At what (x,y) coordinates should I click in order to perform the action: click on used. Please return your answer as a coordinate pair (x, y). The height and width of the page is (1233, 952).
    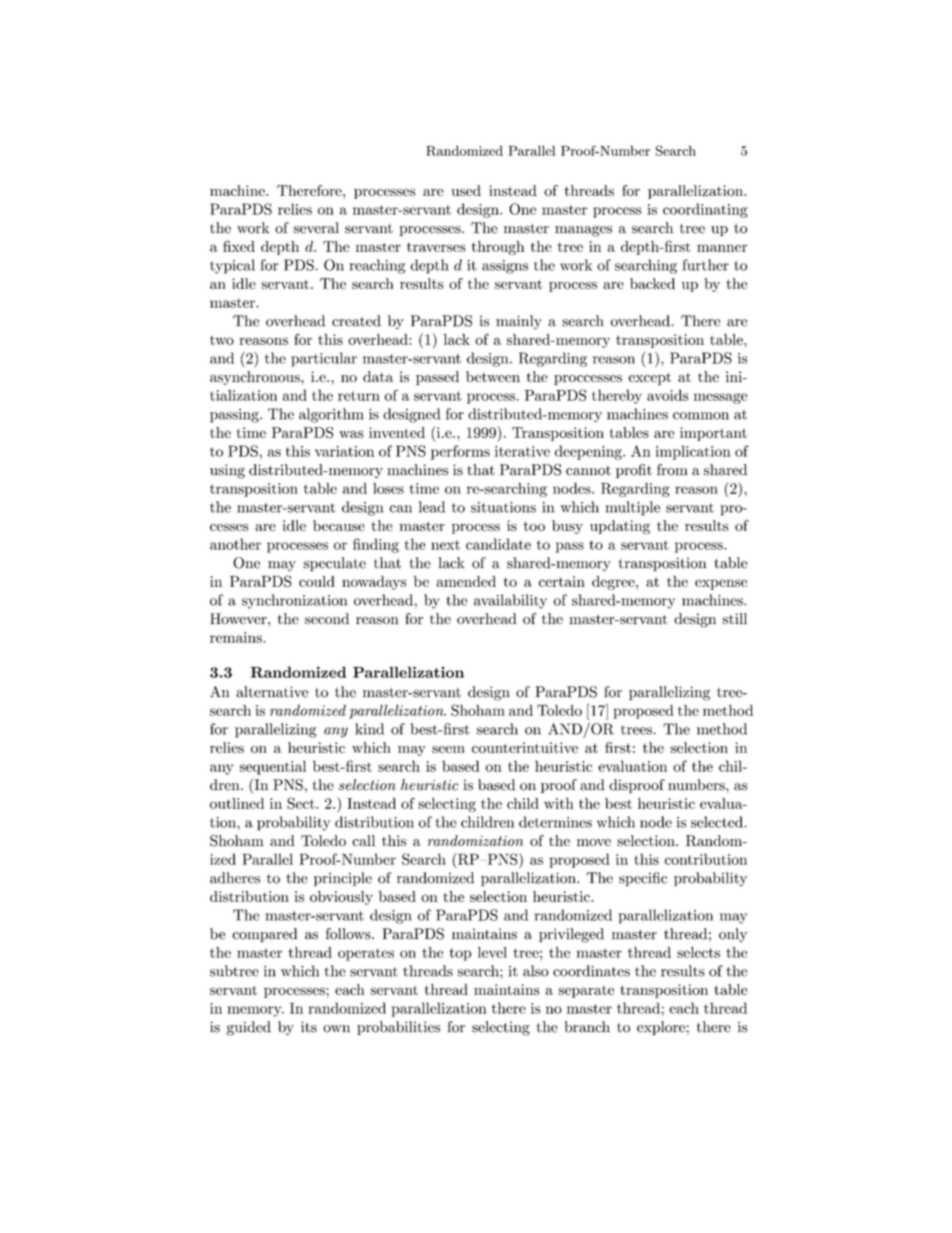
    Looking at the image, I should click on (466, 190).
